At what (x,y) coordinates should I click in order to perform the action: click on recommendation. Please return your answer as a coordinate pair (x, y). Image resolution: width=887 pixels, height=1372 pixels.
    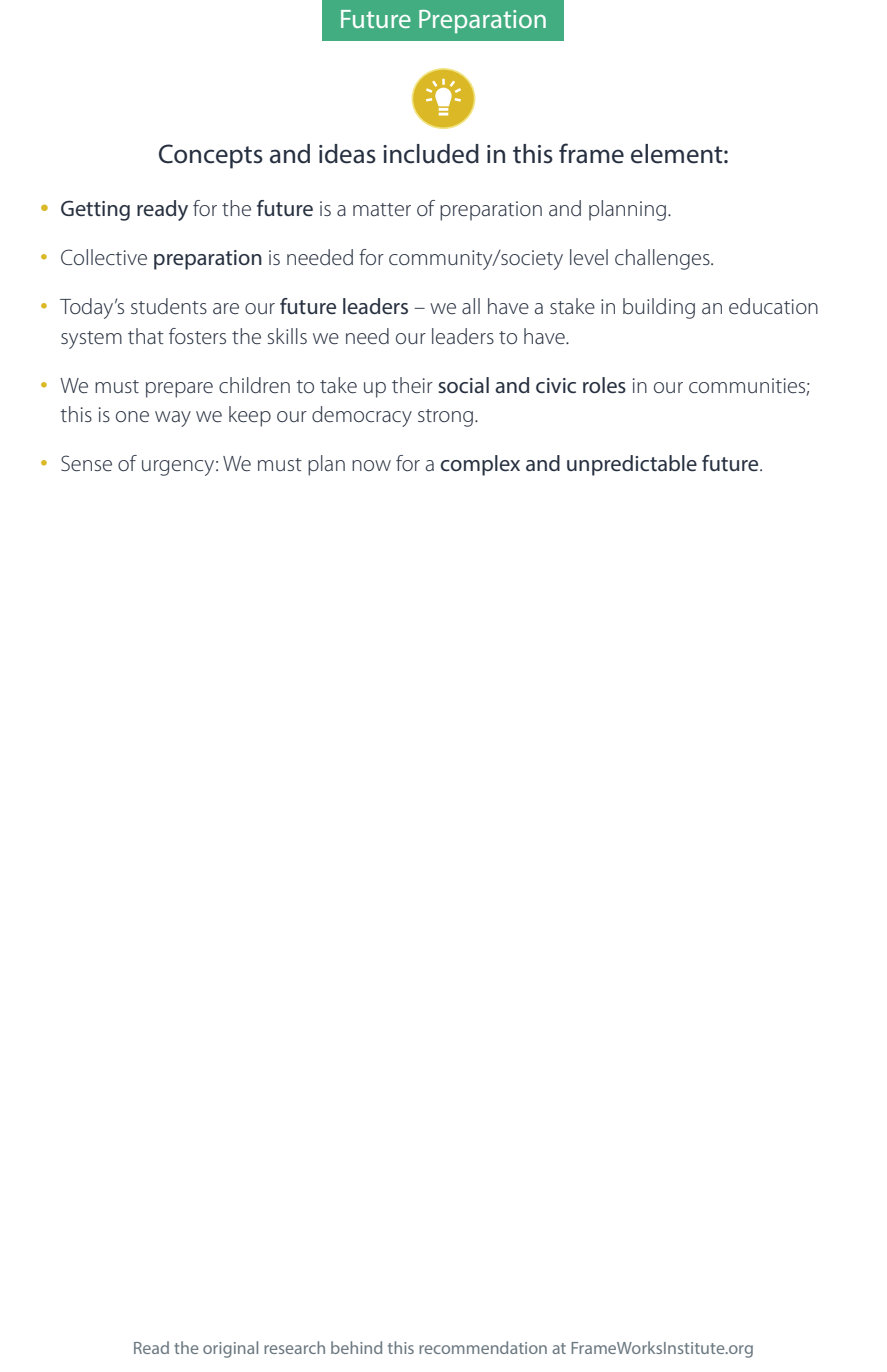
    Looking at the image, I should click on (483, 1347).
